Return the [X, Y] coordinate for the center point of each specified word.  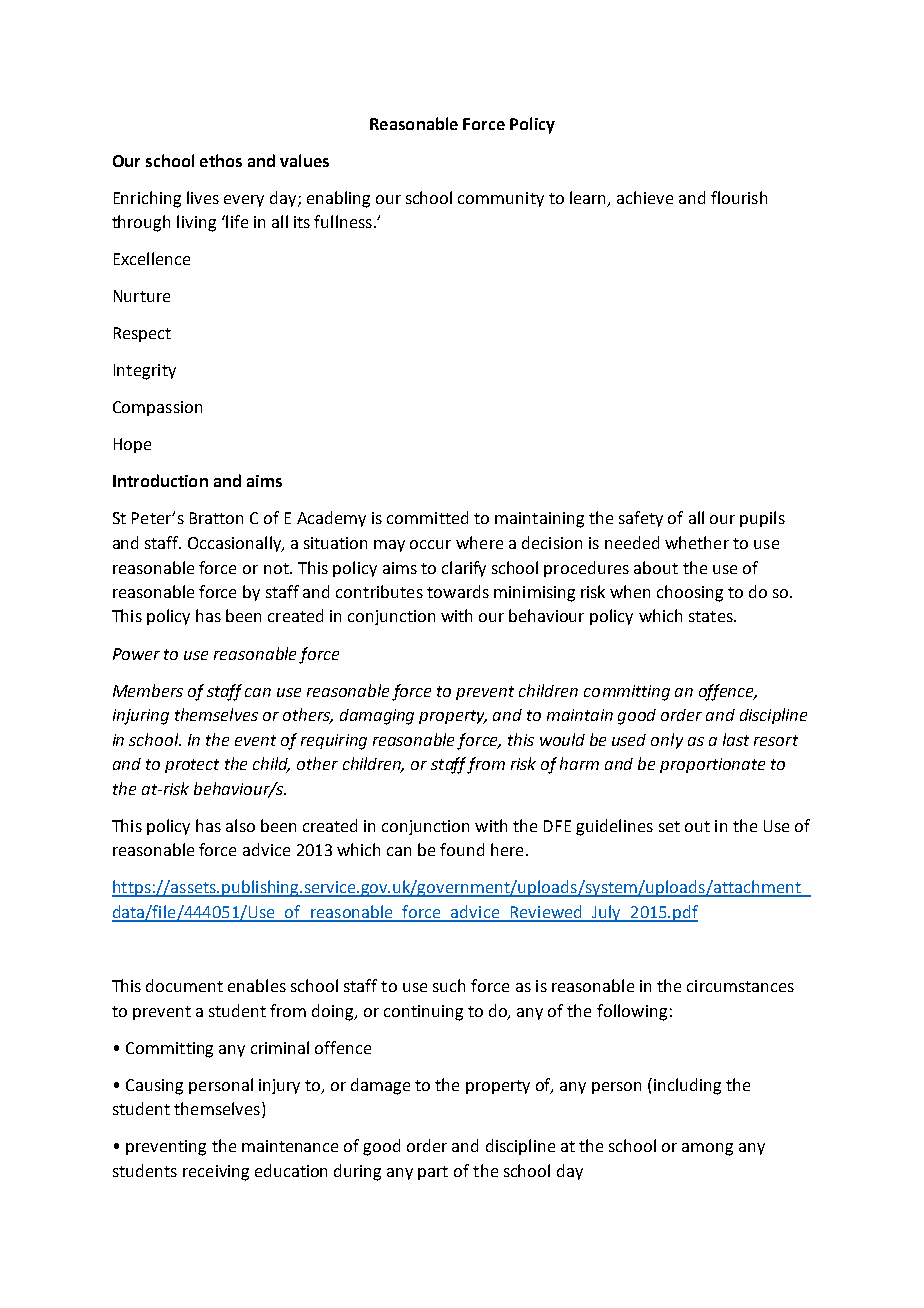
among [707, 1149]
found [462, 849]
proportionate [712, 765]
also [240, 825]
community [501, 199]
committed [427, 517]
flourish [739, 197]
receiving [216, 1173]
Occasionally [236, 544]
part [433, 1173]
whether [697, 542]
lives [203, 197]
